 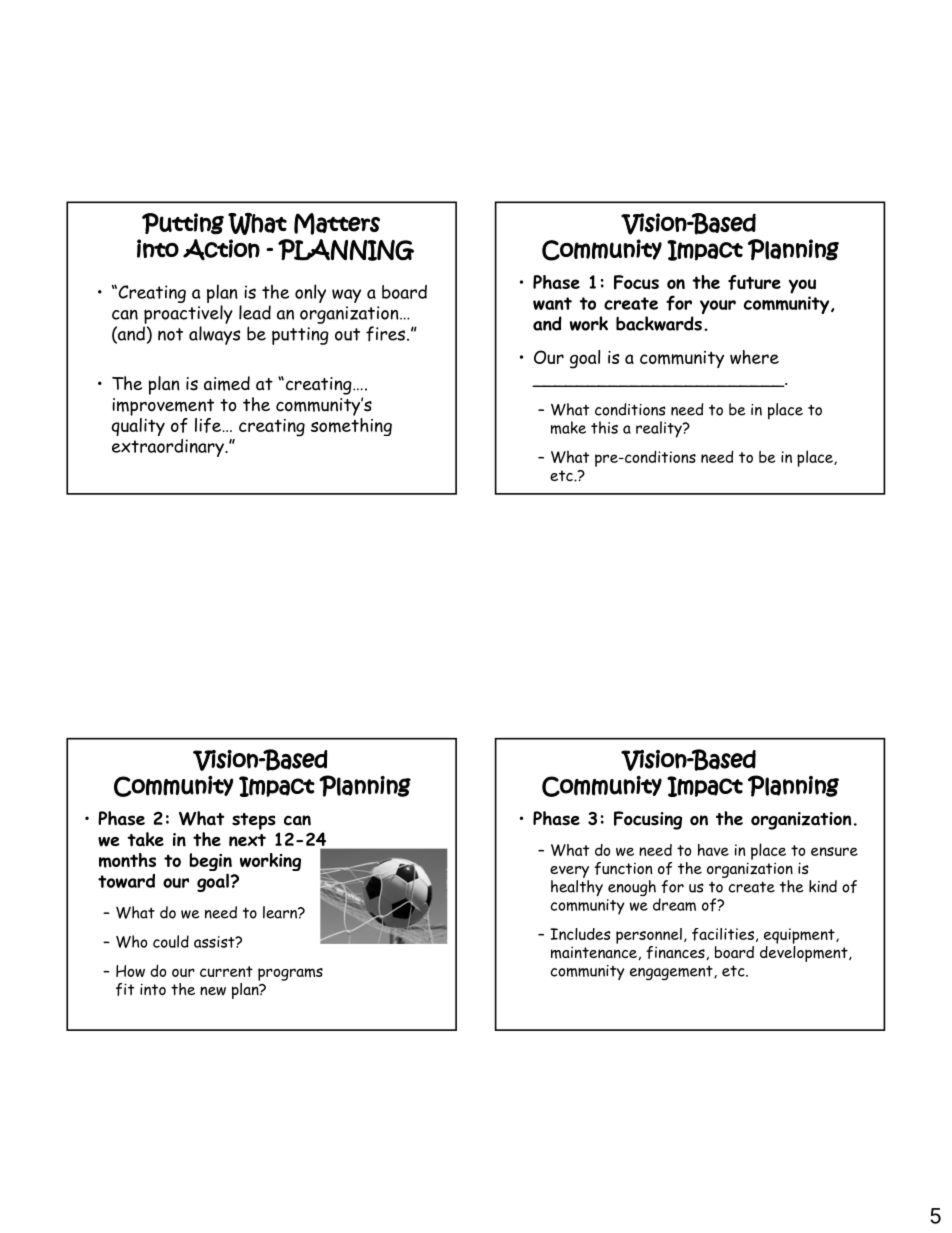 What do you see at coordinates (660, 429) in the image?
I see `reality` at bounding box center [660, 429].
